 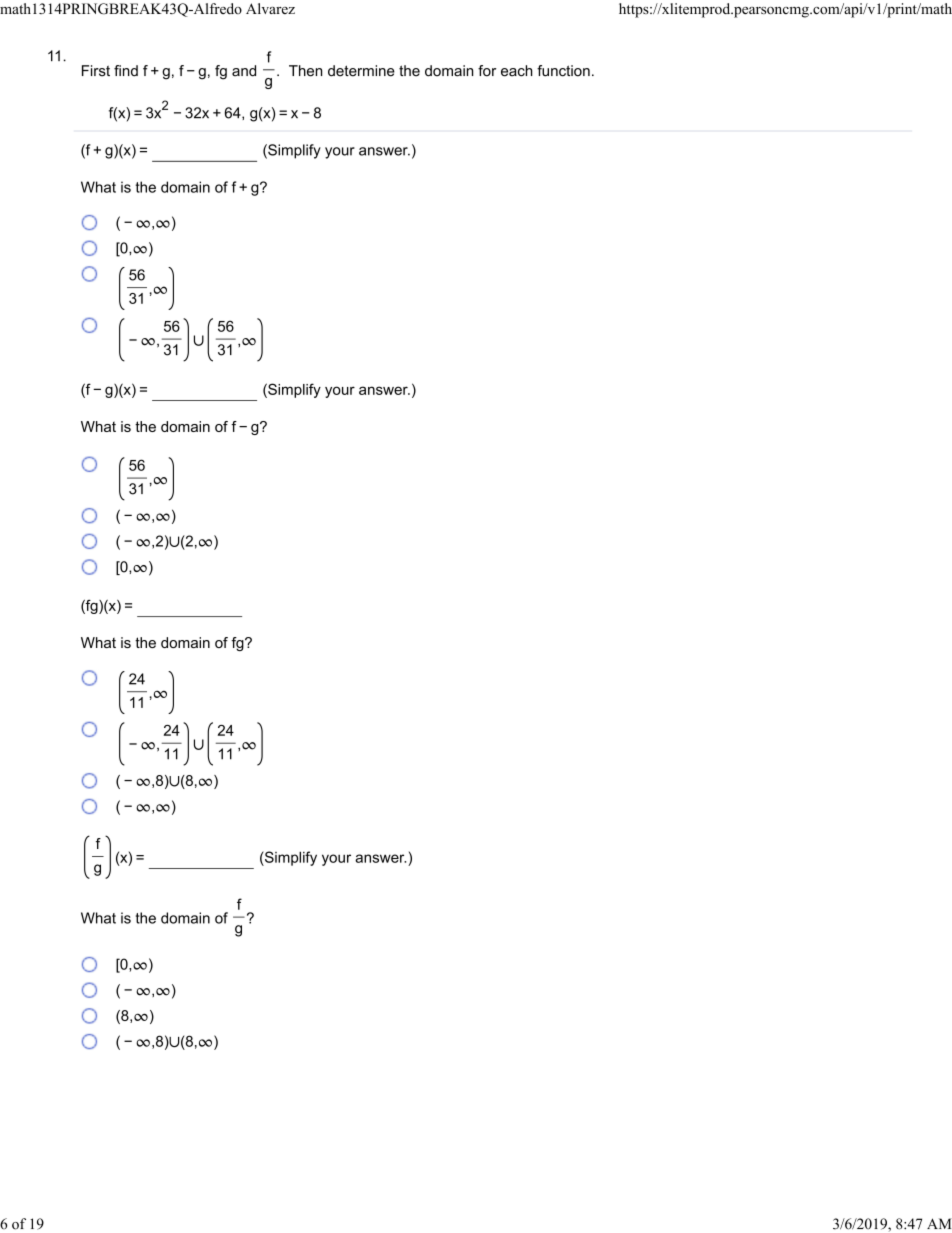 I want to click on and, so click(x=244, y=71).
